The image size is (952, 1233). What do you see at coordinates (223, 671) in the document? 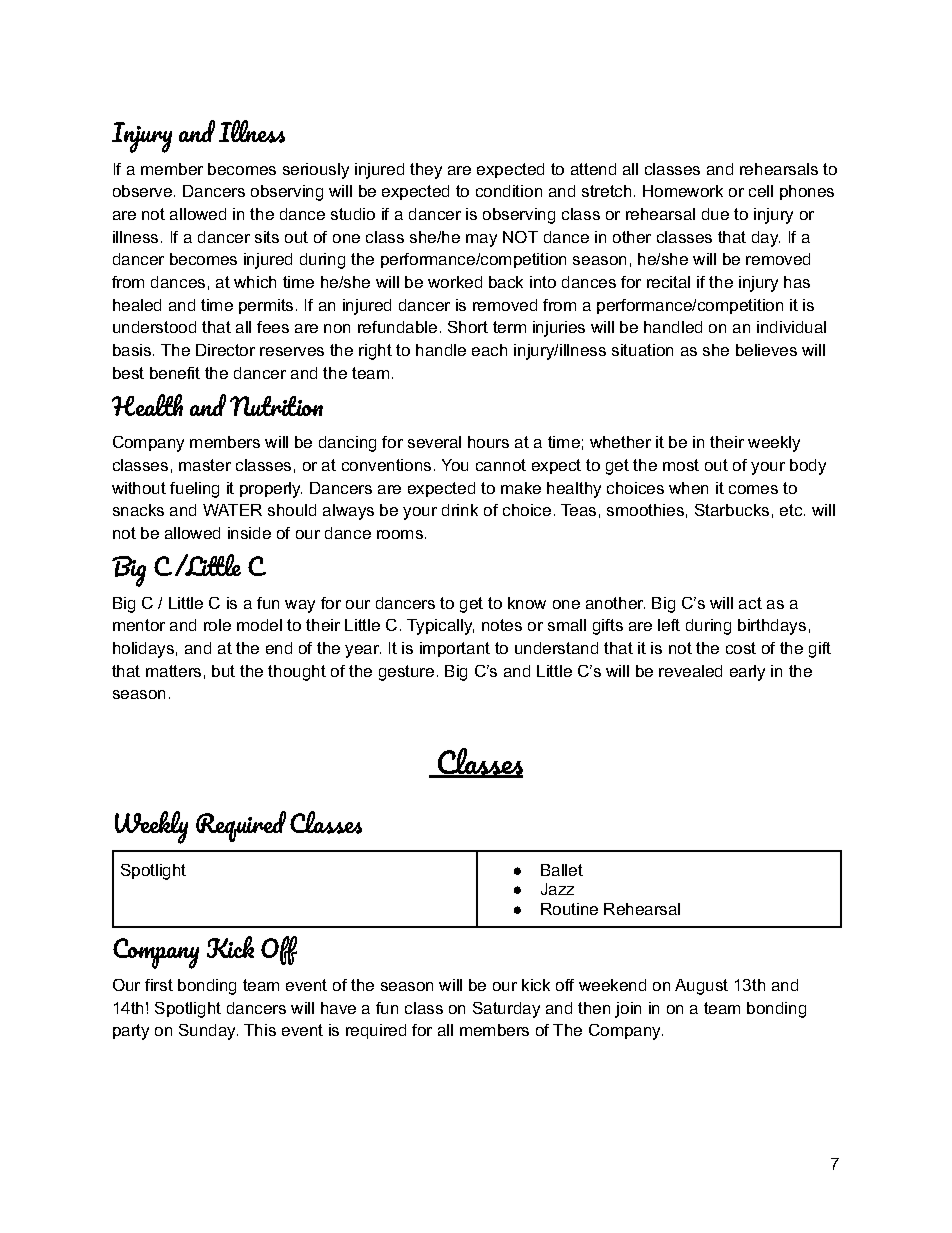
I see `but` at bounding box center [223, 671].
